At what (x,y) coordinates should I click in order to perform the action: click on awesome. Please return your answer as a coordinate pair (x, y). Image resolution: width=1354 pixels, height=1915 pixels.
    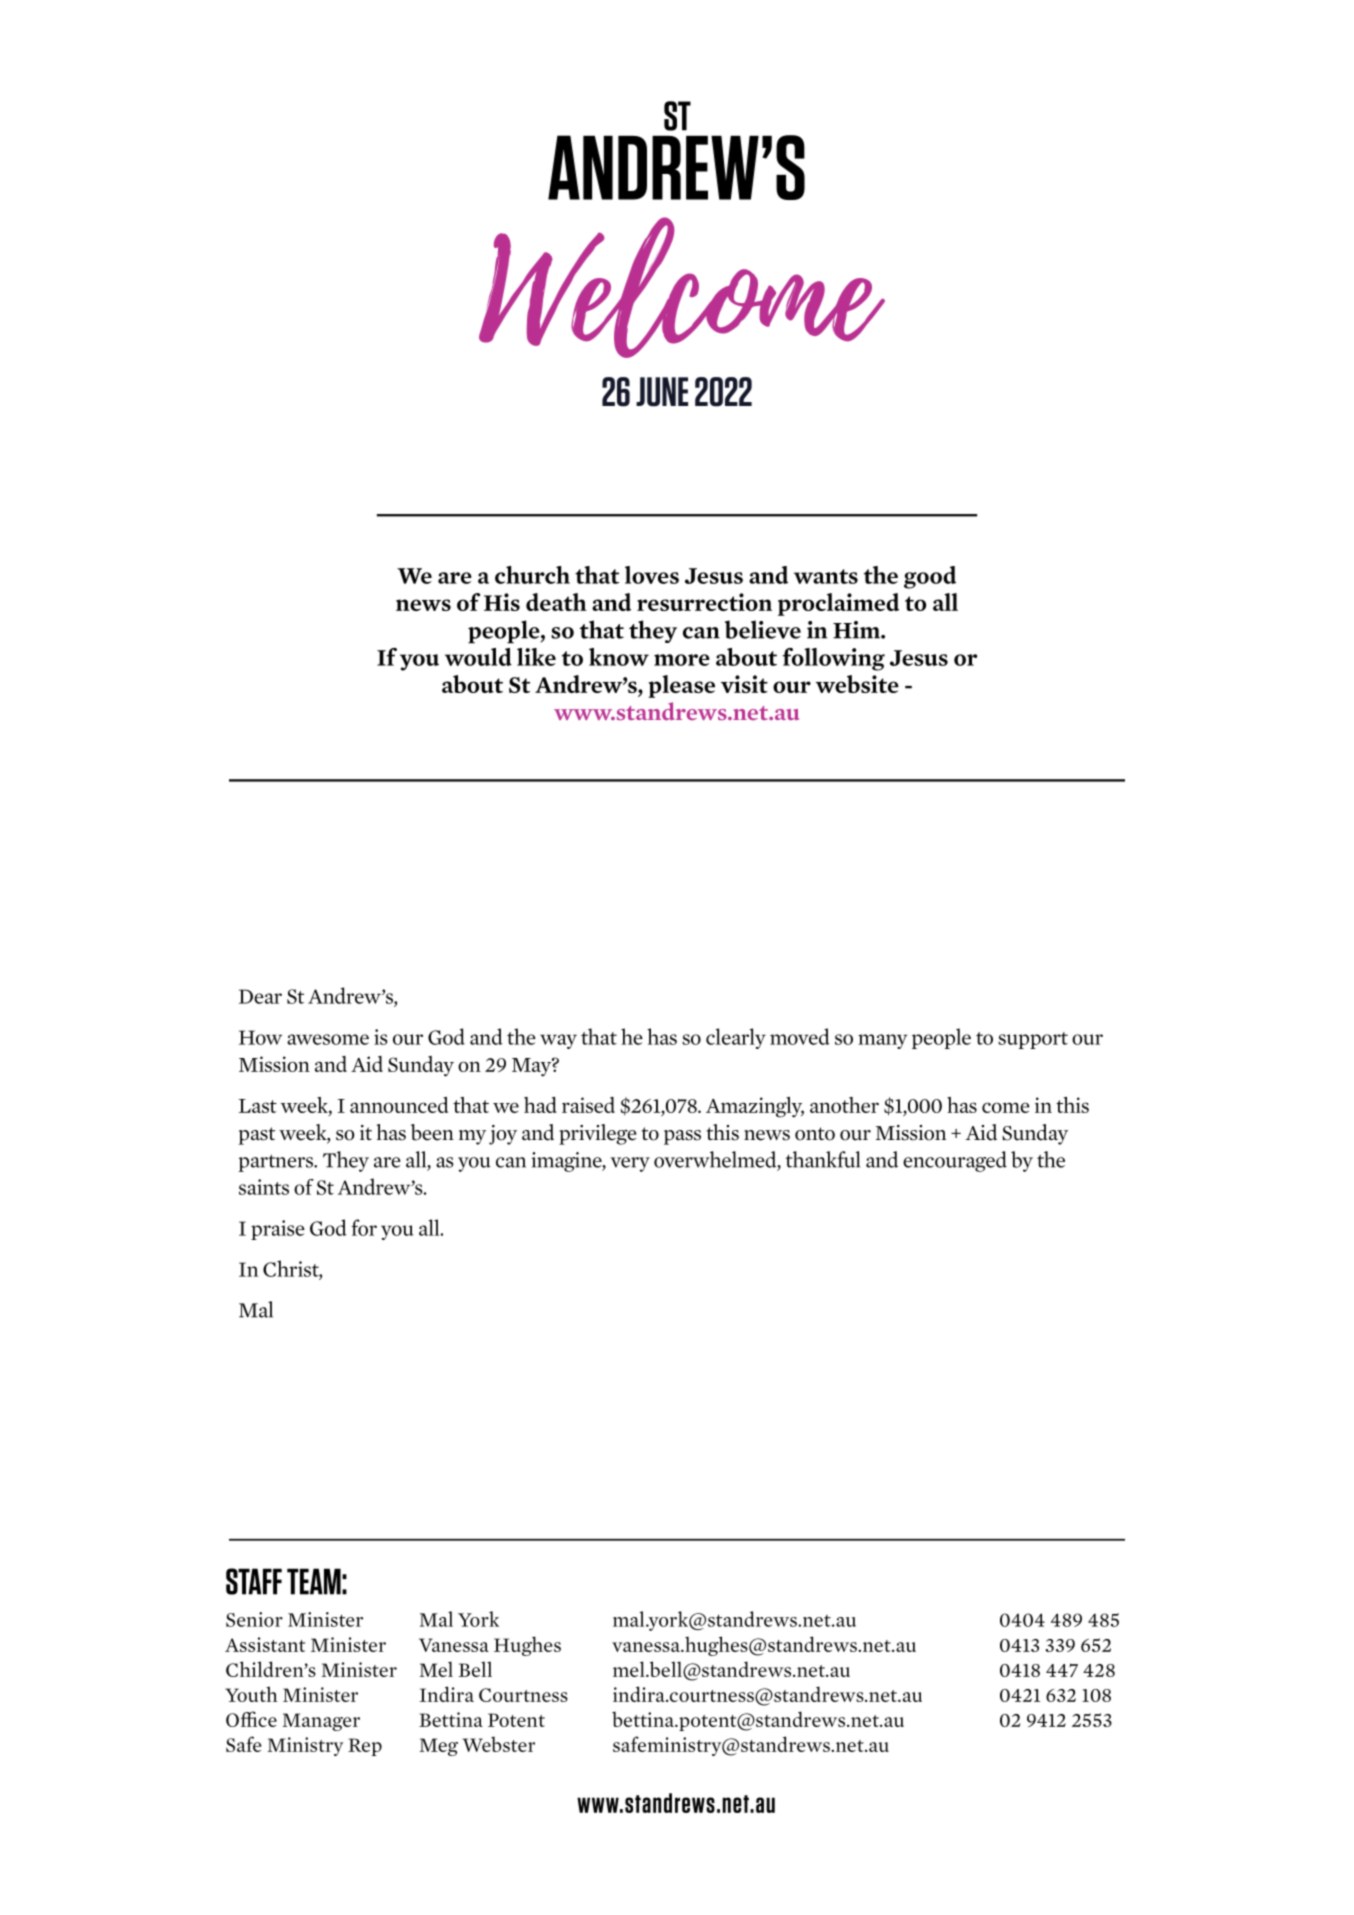
    Looking at the image, I should click on (328, 1039).
